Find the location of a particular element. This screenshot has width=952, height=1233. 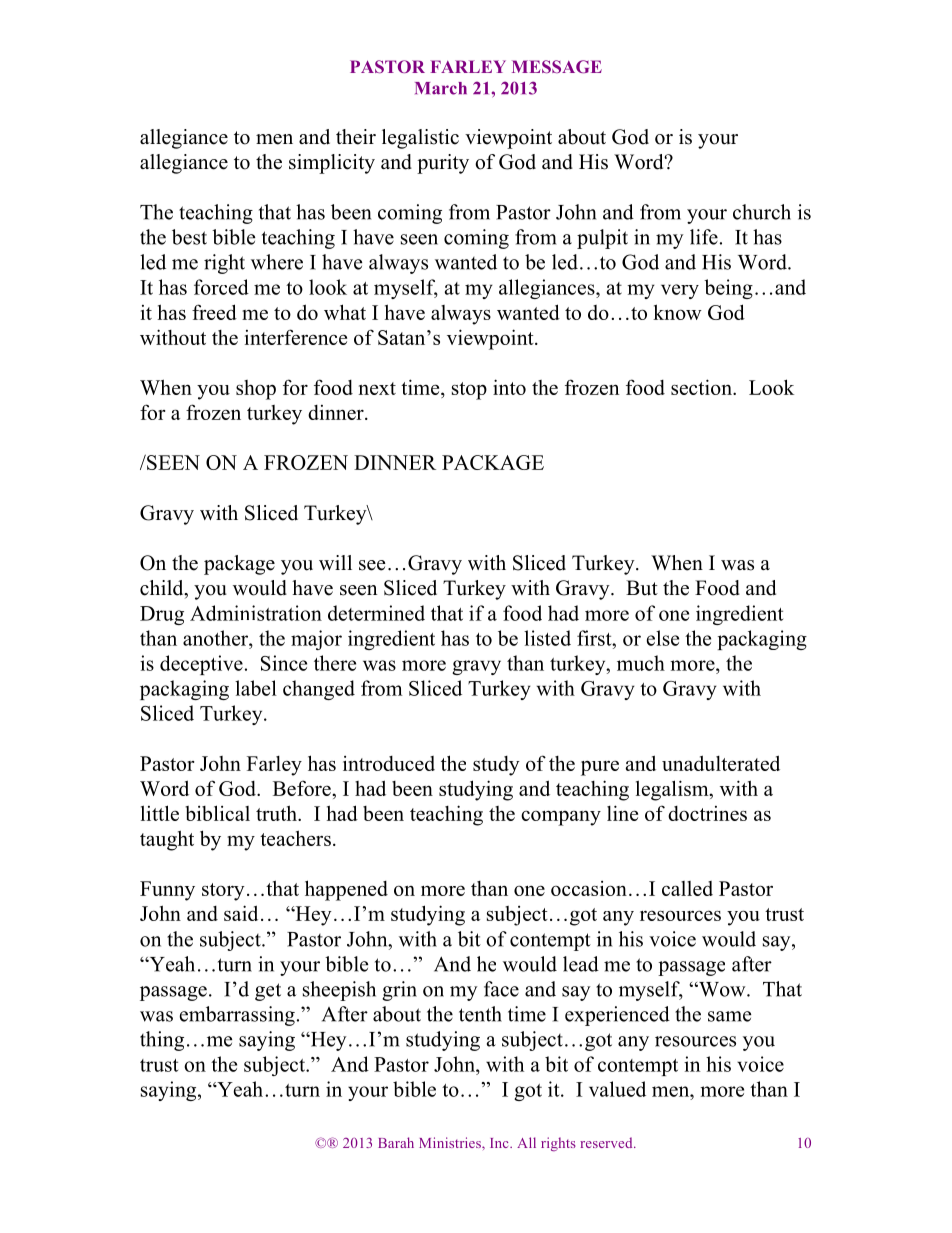

Administration is located at coordinates (256, 613).
